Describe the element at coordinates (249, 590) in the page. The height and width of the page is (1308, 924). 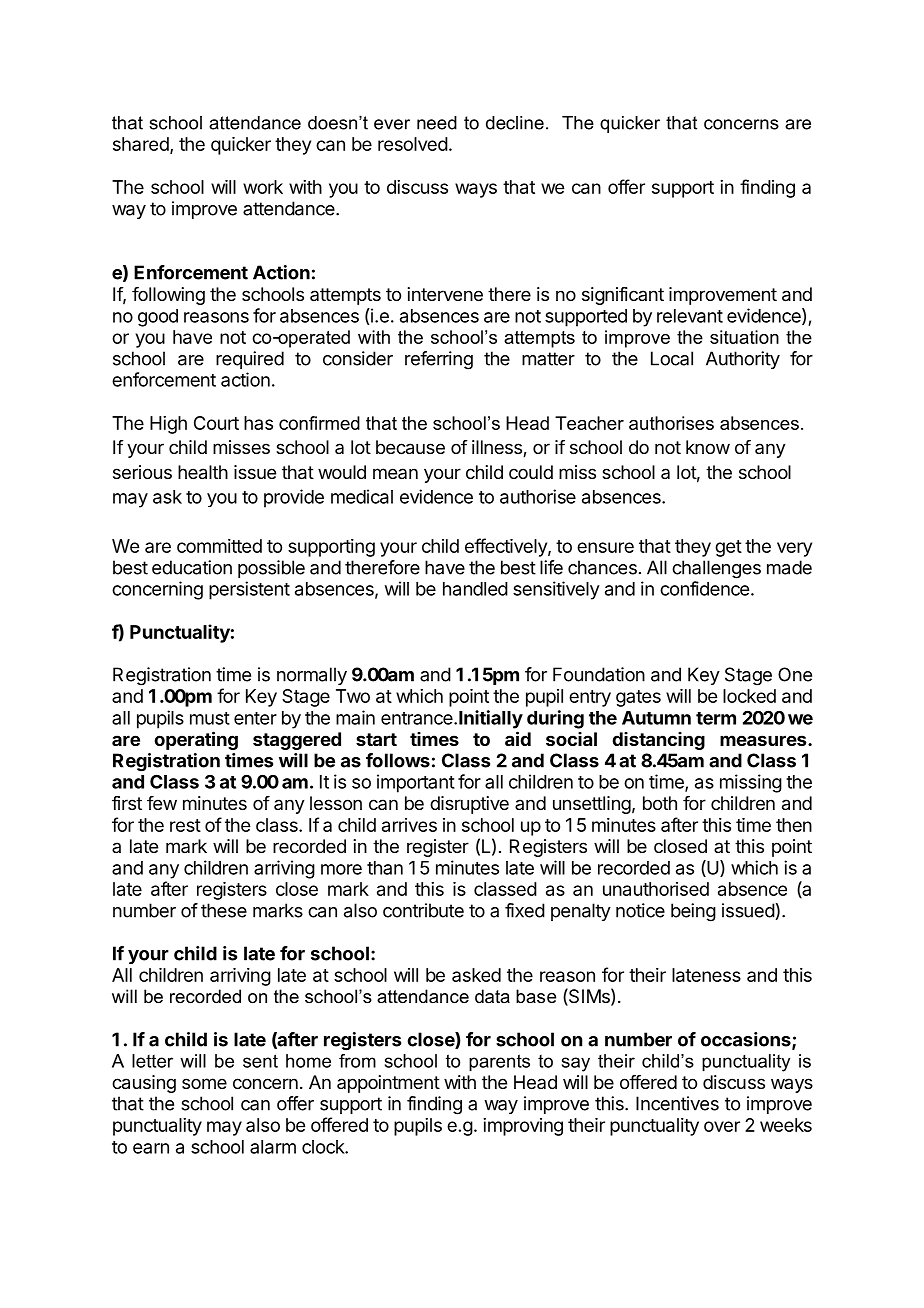
I see `persistent` at that location.
